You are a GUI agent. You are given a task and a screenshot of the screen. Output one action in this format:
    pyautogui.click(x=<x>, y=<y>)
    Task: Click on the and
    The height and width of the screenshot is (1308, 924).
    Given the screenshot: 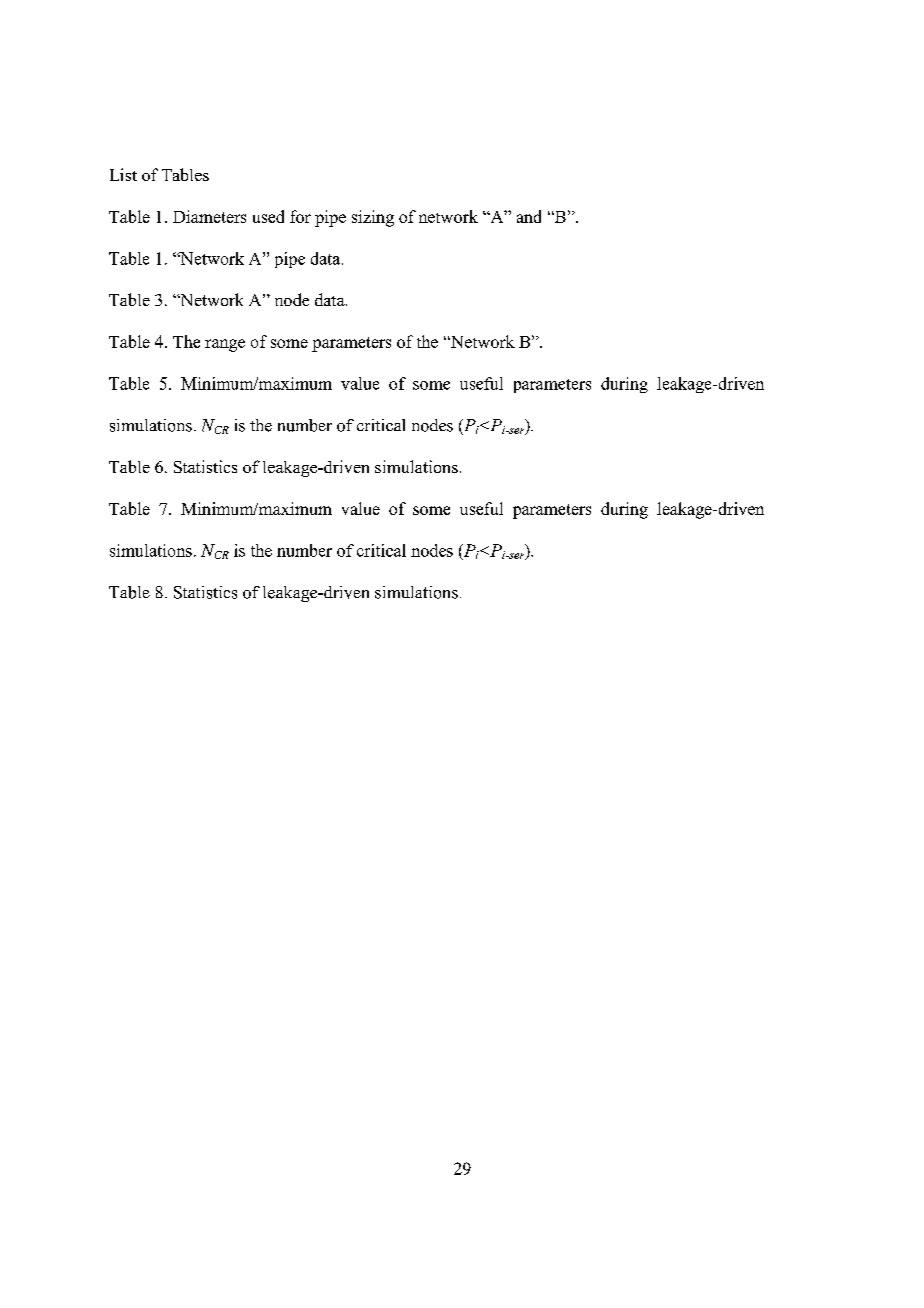 What is the action you would take?
    pyautogui.click(x=529, y=216)
